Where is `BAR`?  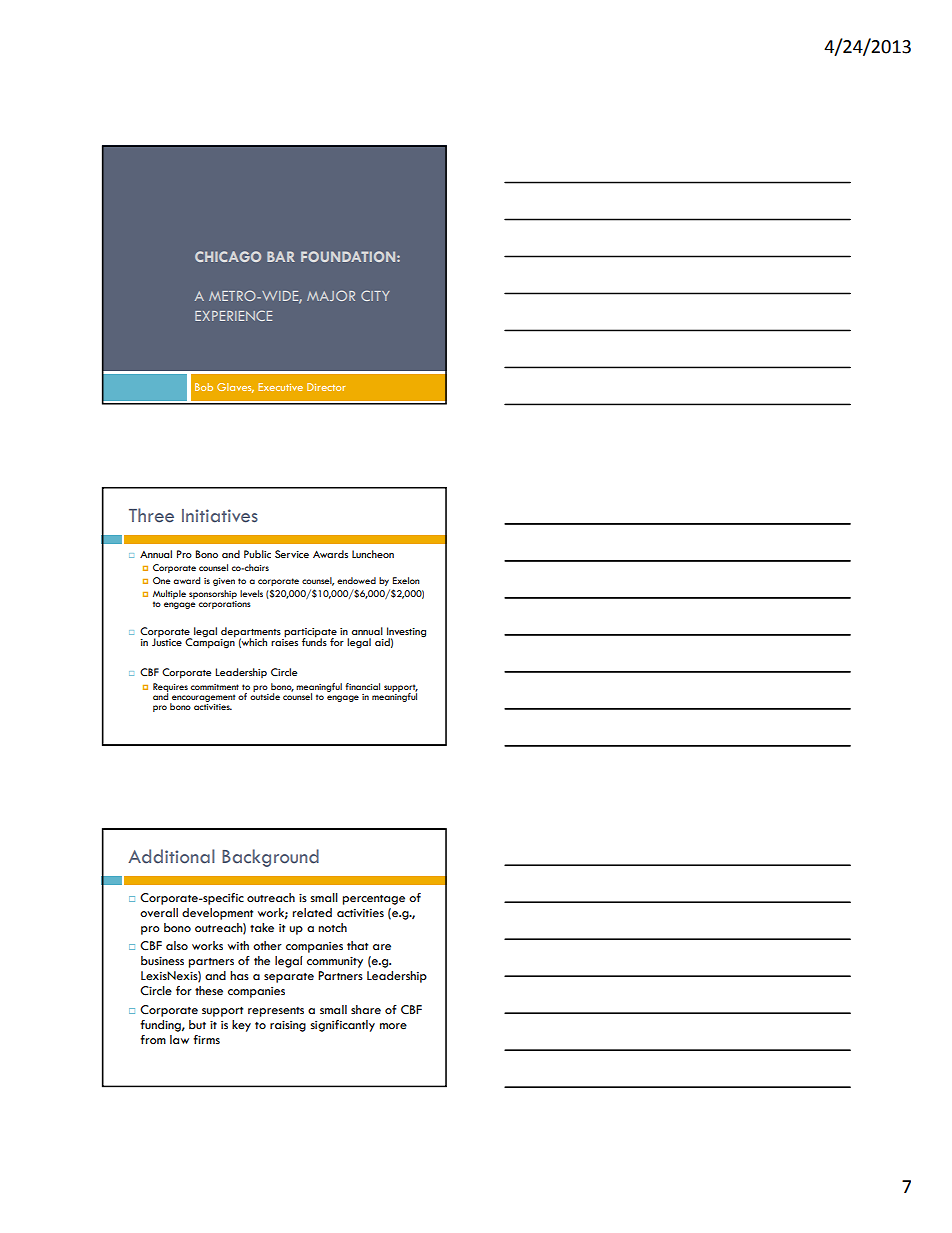 BAR is located at coordinates (281, 256).
